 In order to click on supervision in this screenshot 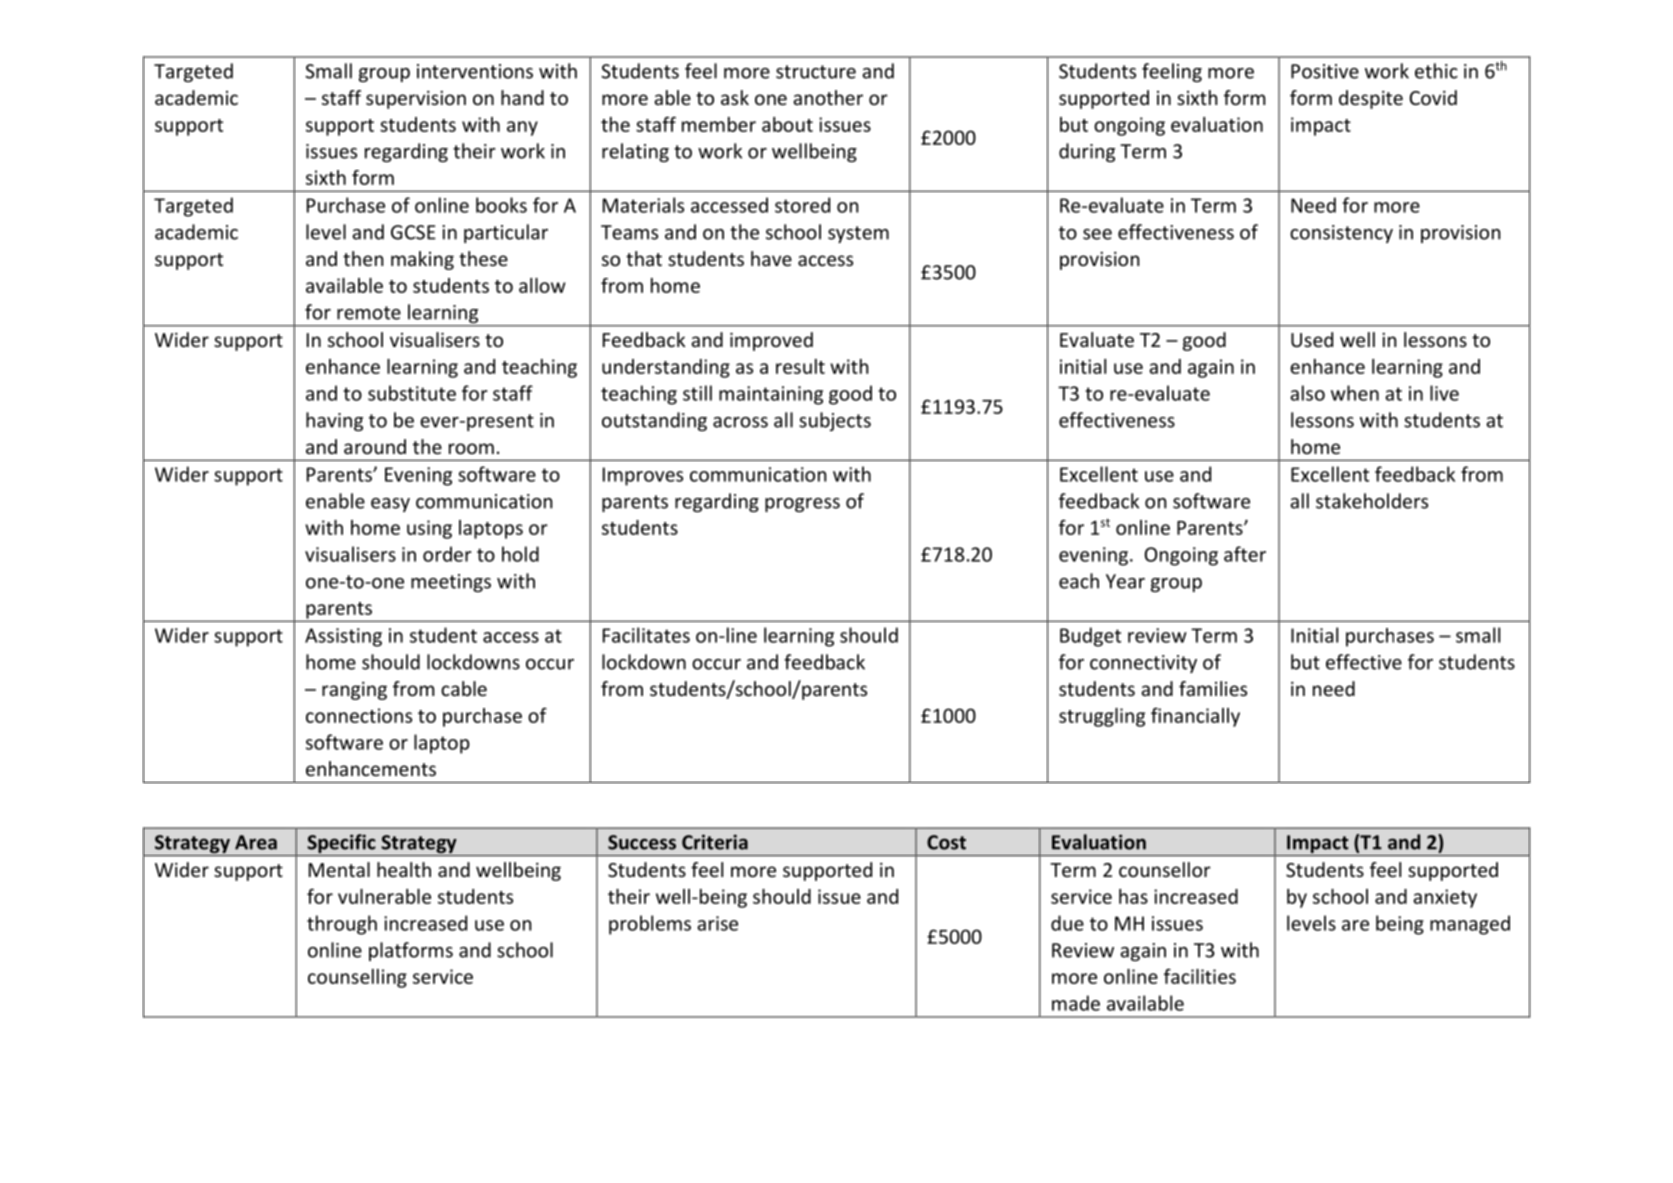, I will do `click(416, 100)`.
